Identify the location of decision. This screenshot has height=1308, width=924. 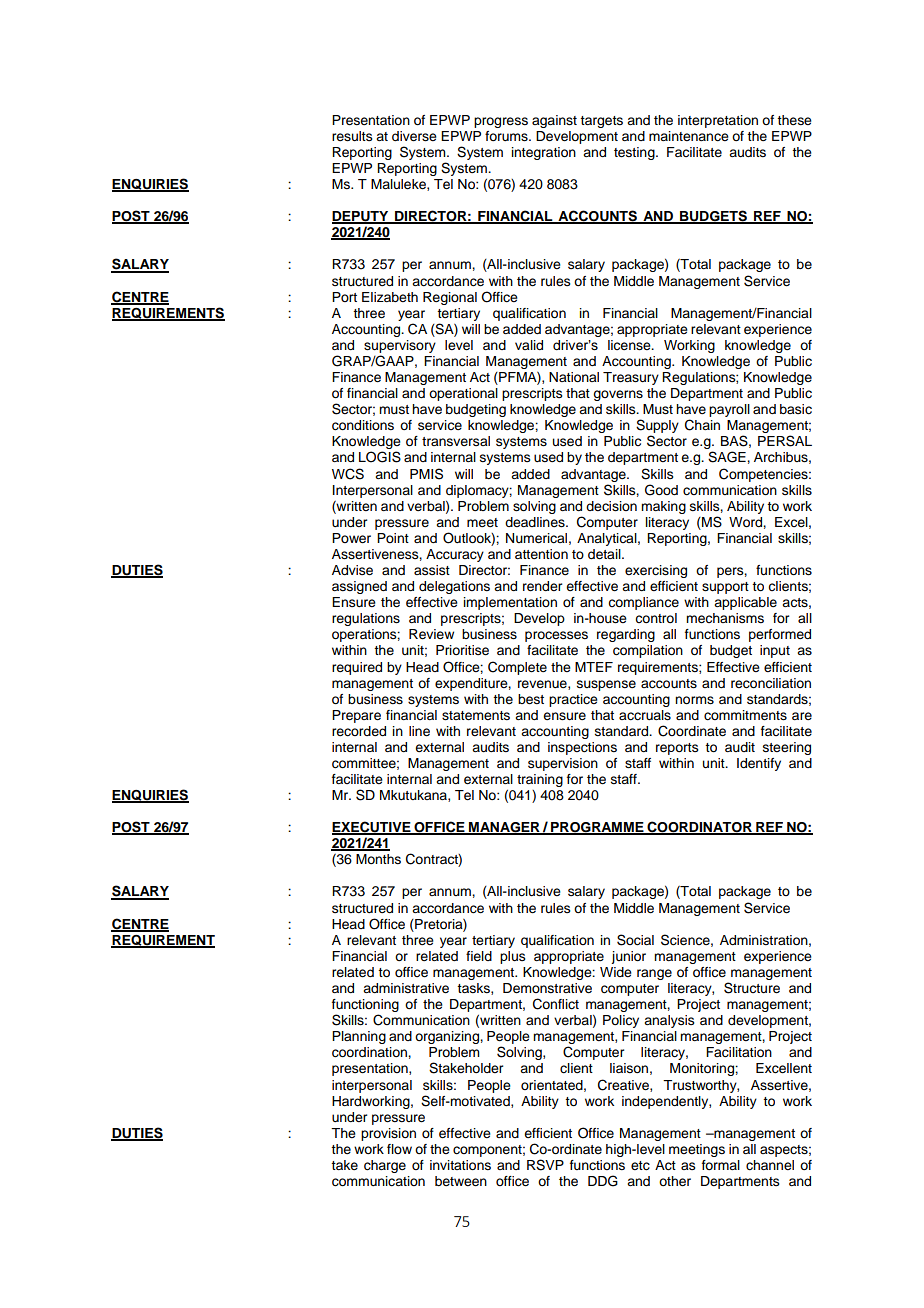
(611, 506).
